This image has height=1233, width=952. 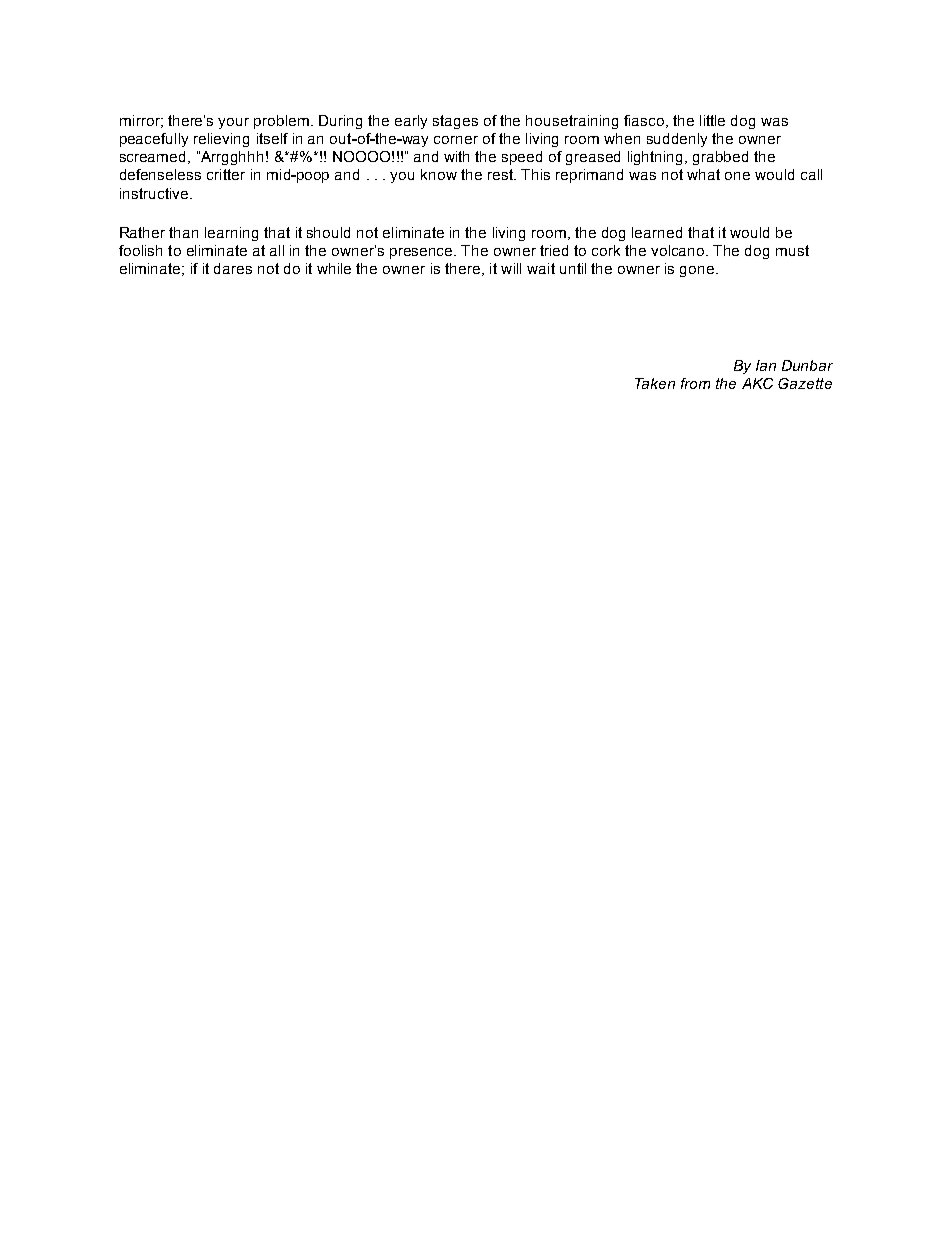 What do you see at coordinates (695, 383) in the image?
I see `from` at bounding box center [695, 383].
